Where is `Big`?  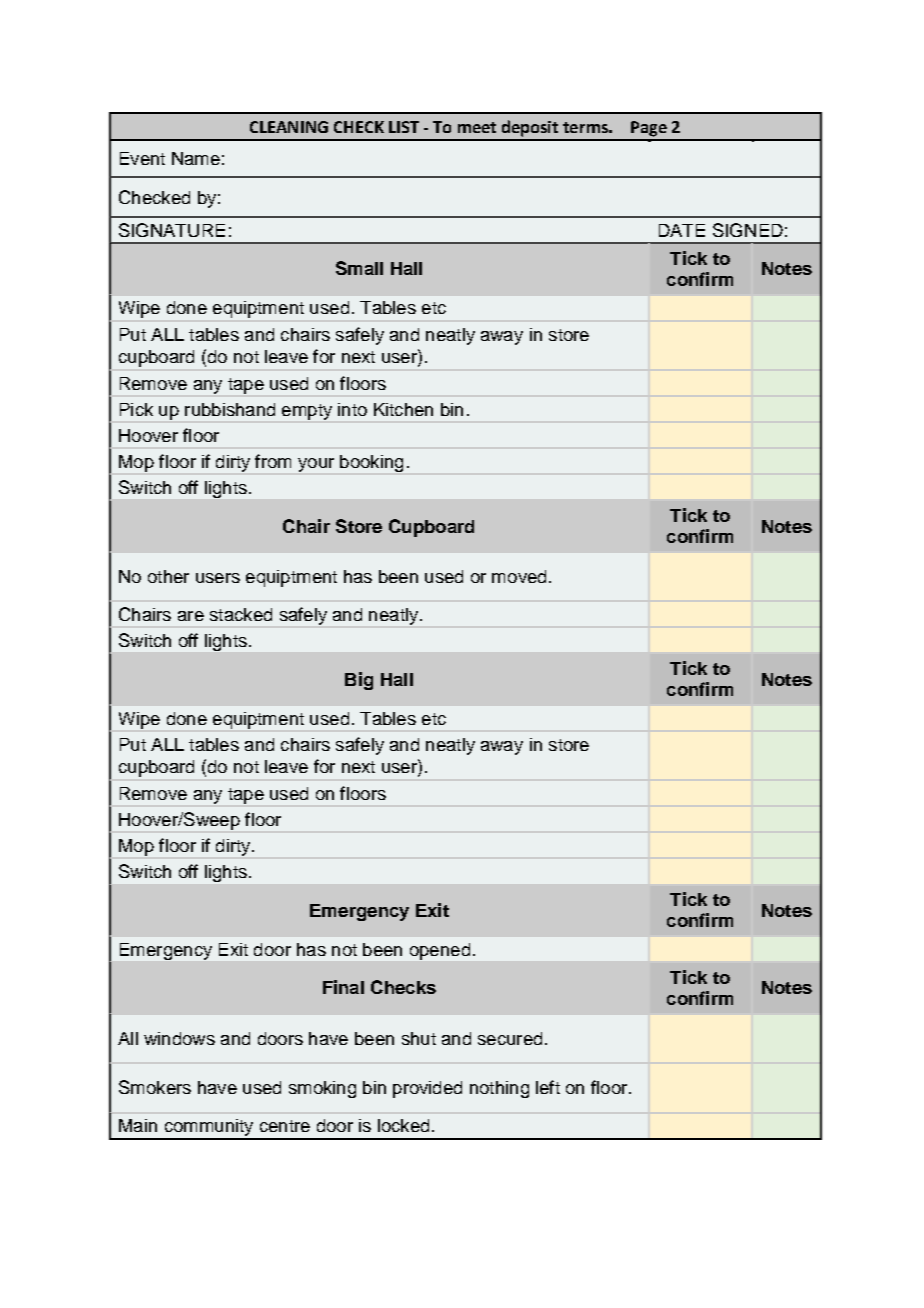 Big is located at coordinates (359, 681).
